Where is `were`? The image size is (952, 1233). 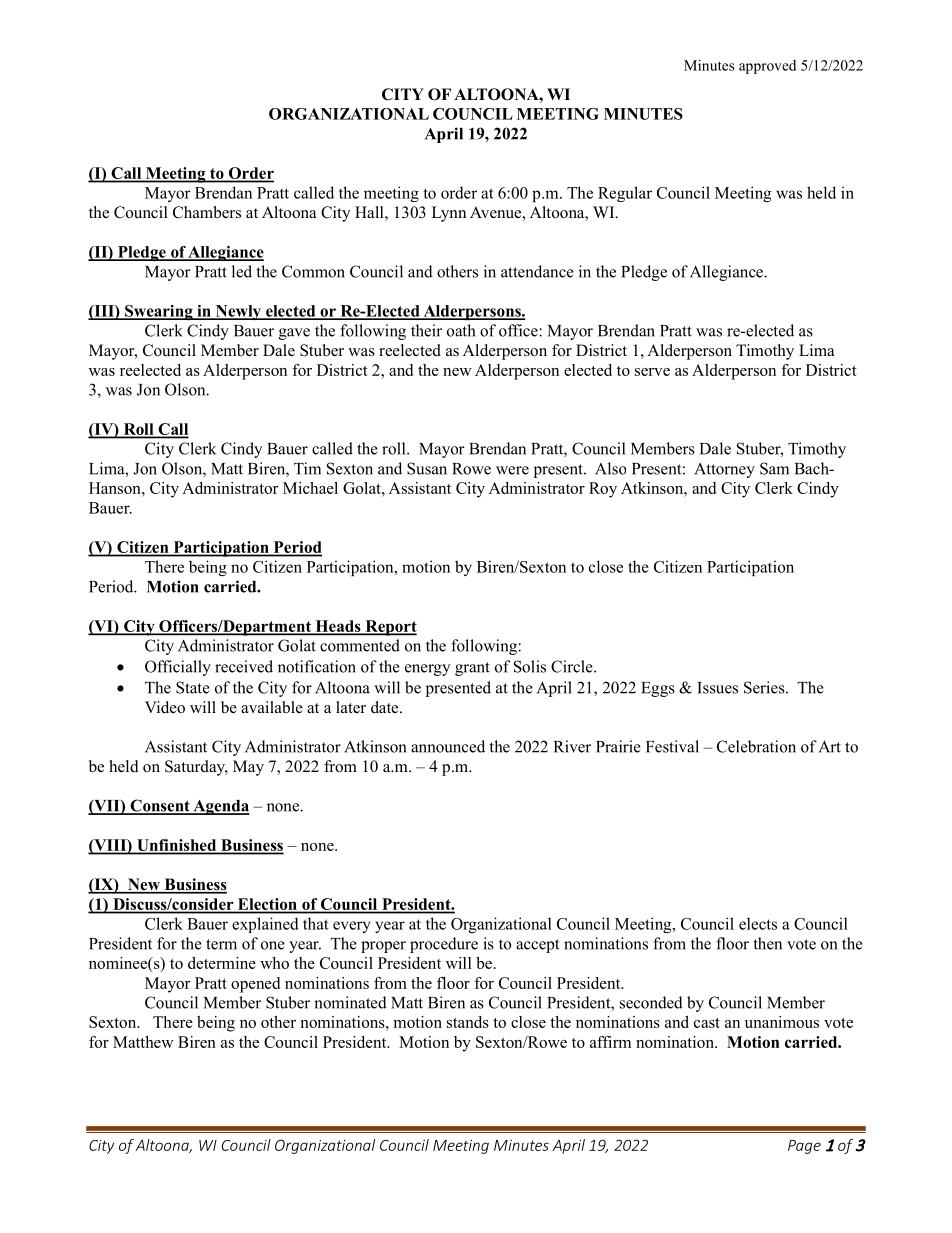
were is located at coordinates (512, 470).
